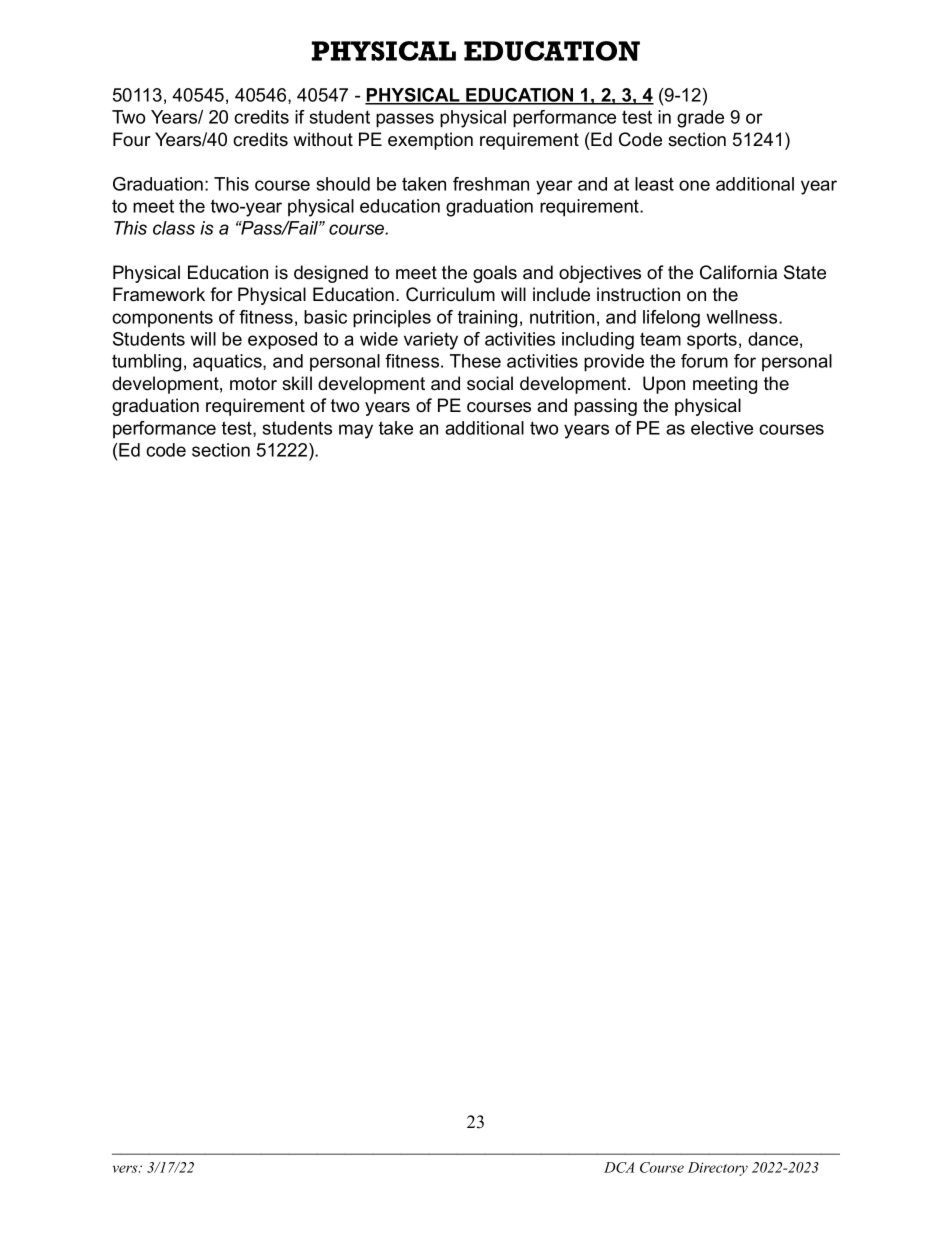  Describe the element at coordinates (664, 385) in the document. I see `Upon` at that location.
